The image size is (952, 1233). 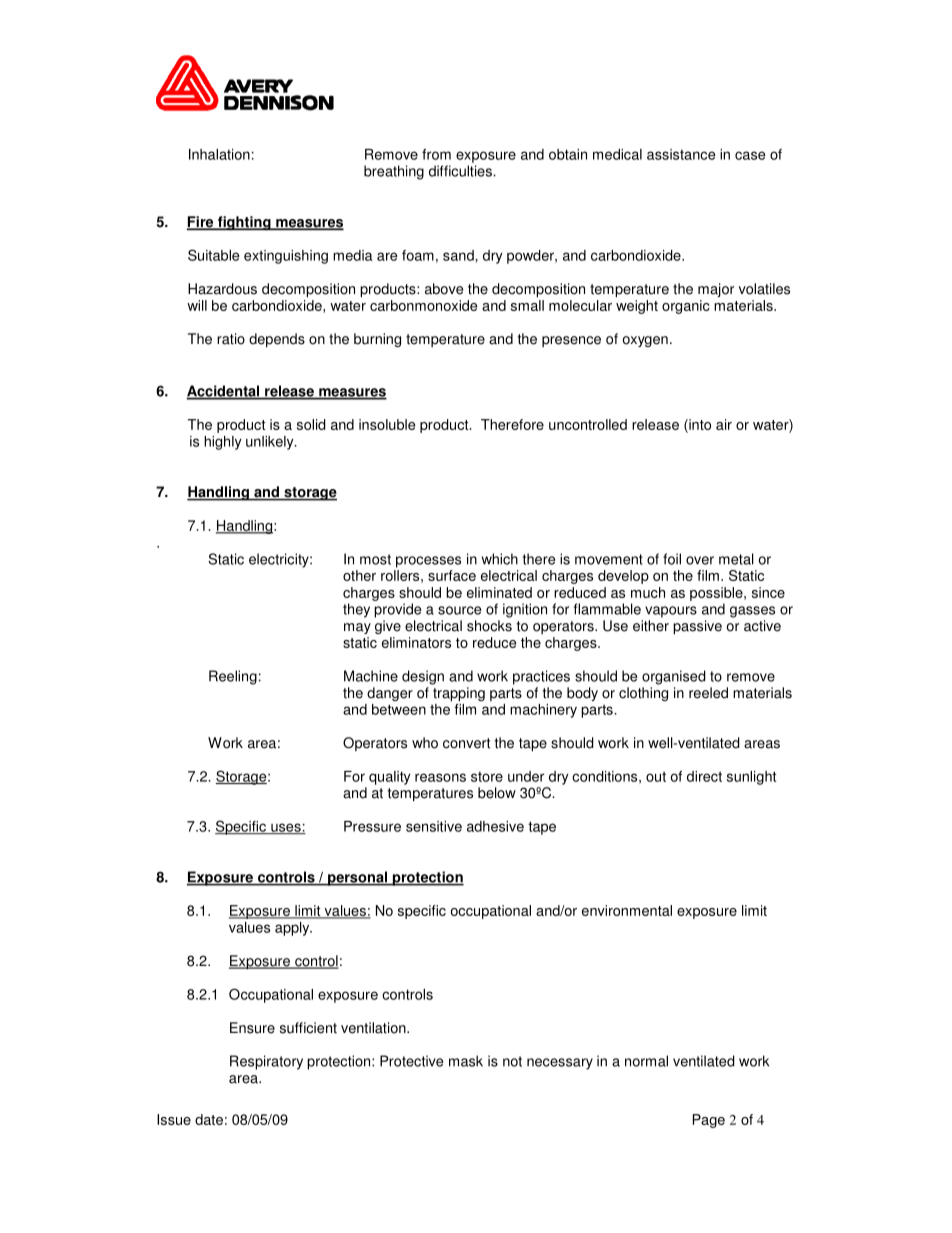 I want to click on over, so click(x=700, y=560).
